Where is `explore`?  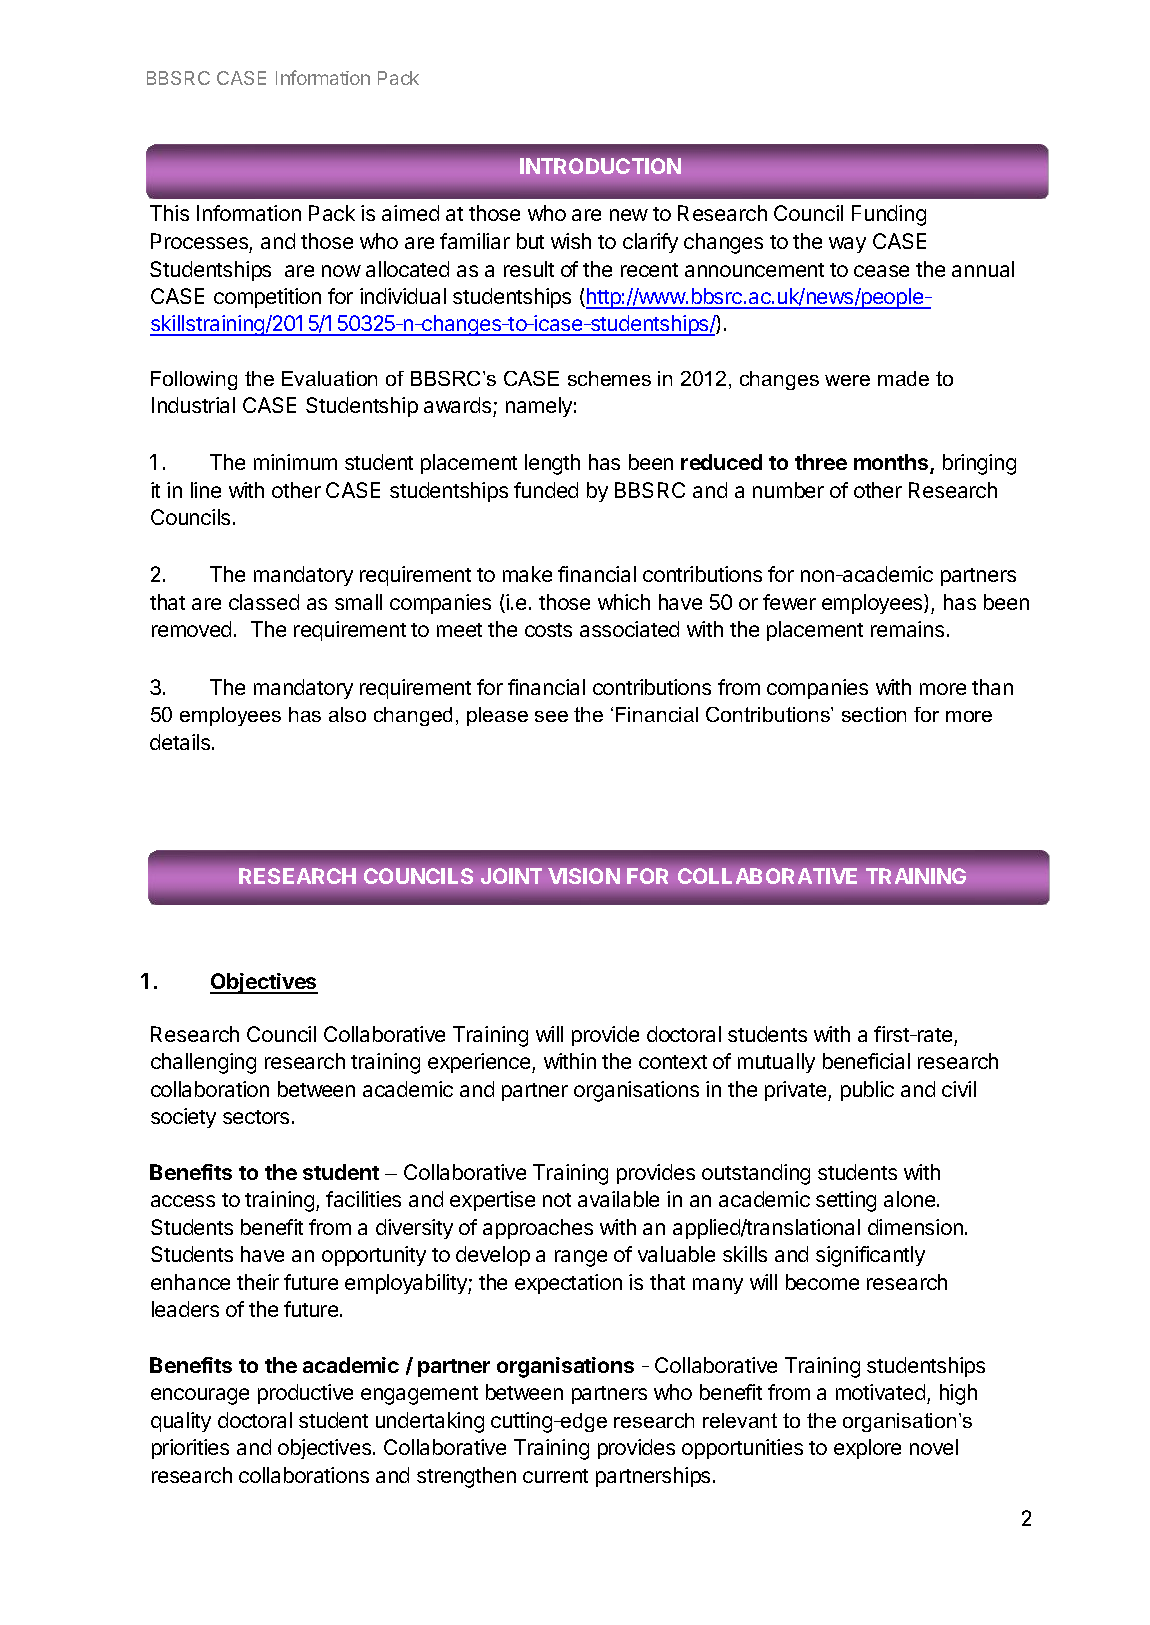 explore is located at coordinates (867, 1449).
